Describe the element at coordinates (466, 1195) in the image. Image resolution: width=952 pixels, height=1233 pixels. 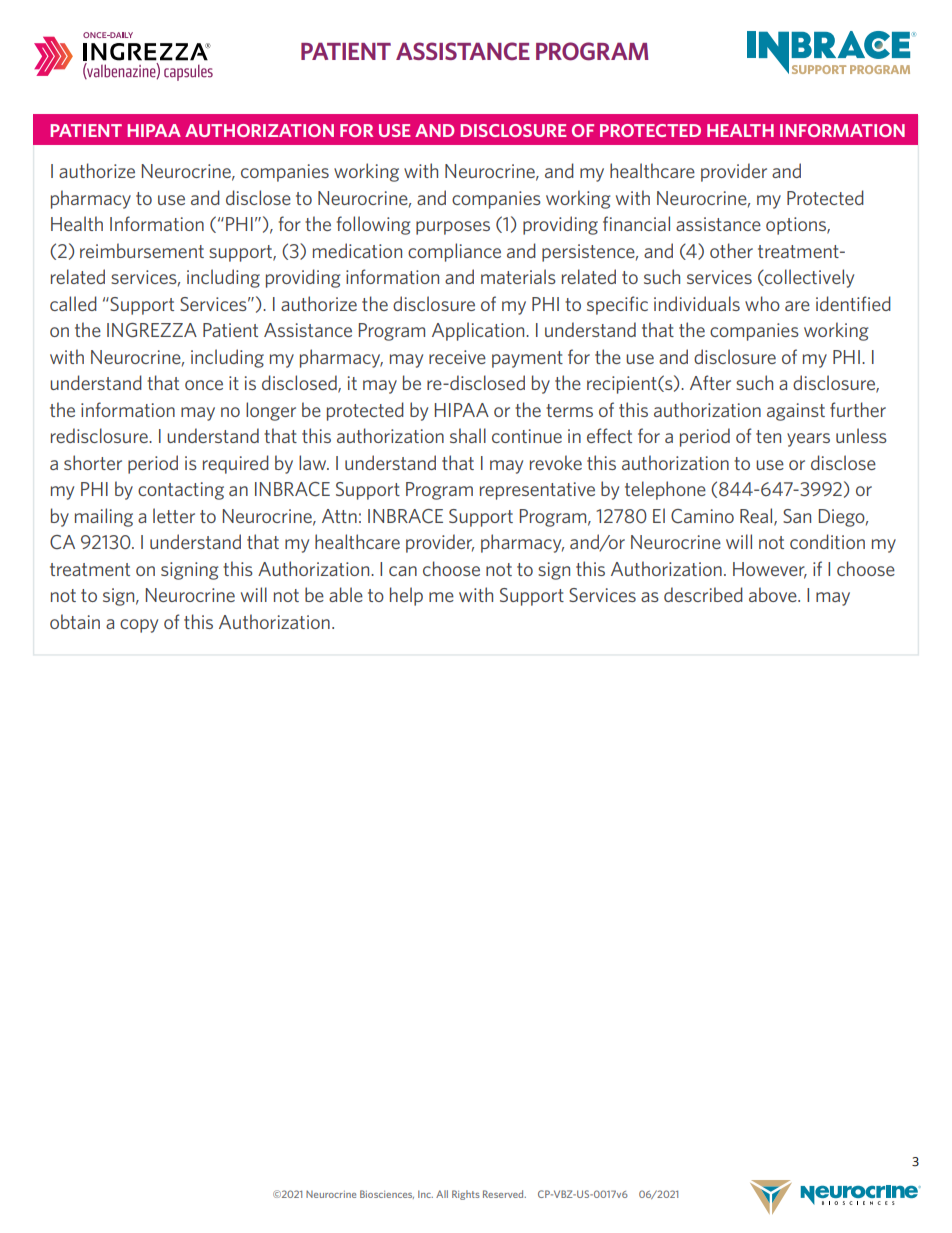
I see `Rights` at that location.
